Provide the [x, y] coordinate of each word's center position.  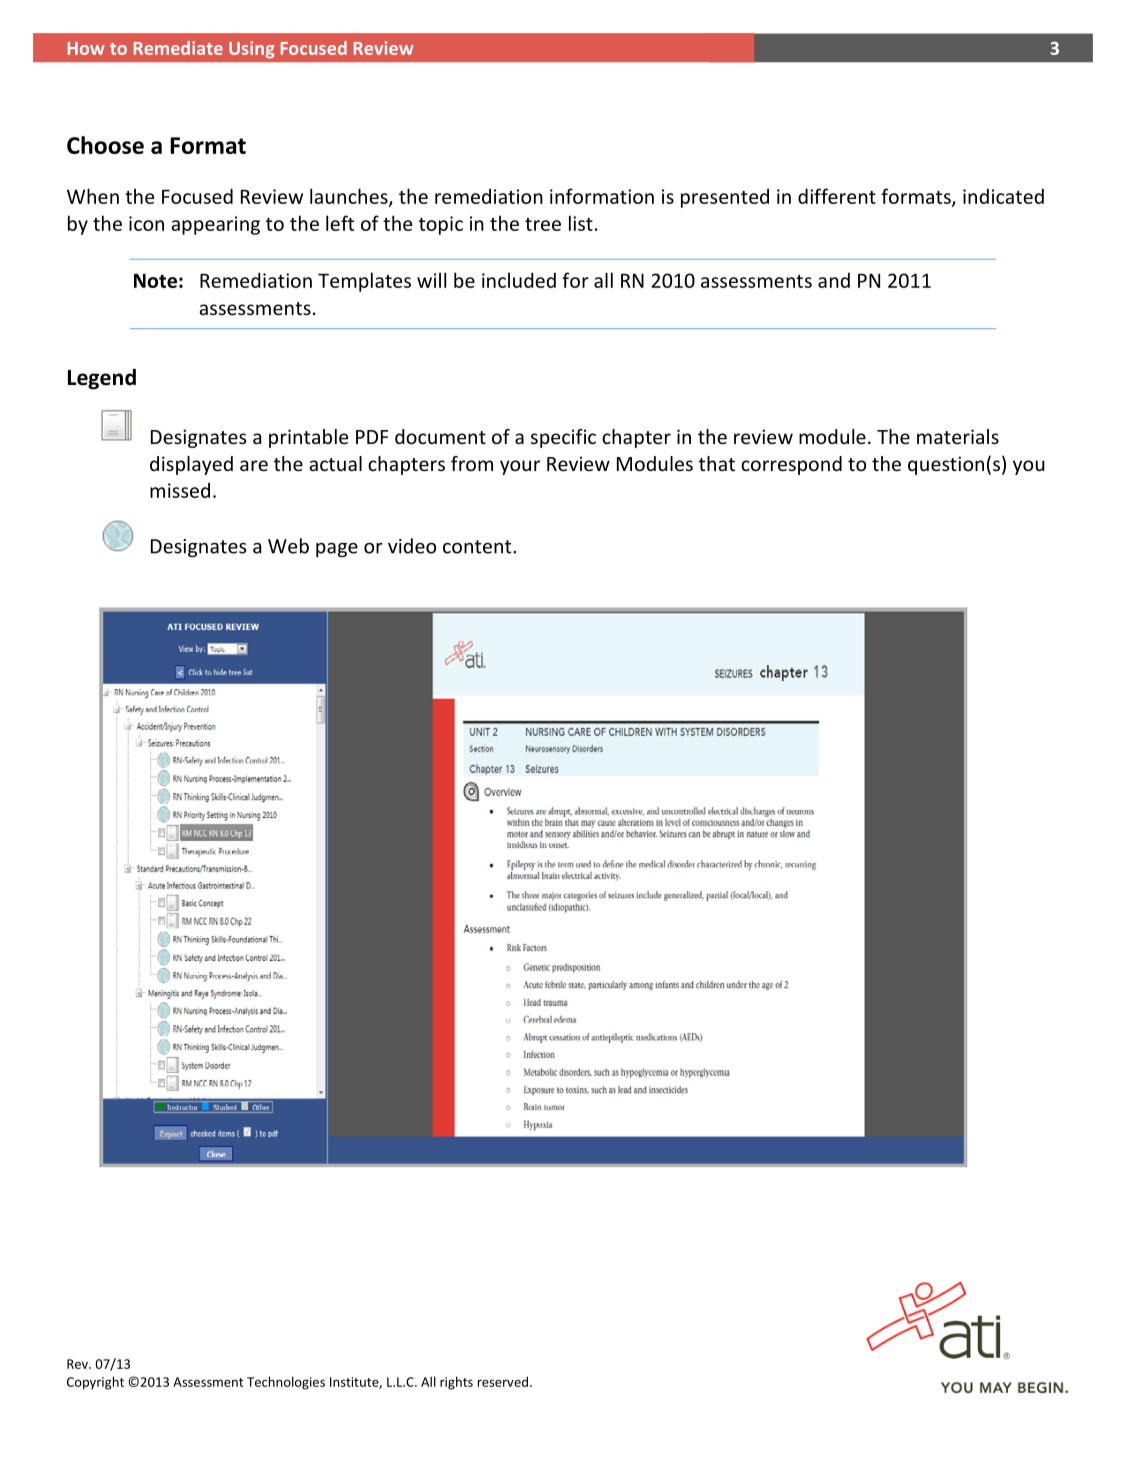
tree [543, 224]
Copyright [95, 1383]
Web [288, 546]
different [837, 196]
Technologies [286, 1383]
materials [958, 436]
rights [456, 1383]
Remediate [178, 48]
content [478, 547]
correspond [791, 465]
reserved [503, 1381]
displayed [191, 465]
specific [563, 438]
